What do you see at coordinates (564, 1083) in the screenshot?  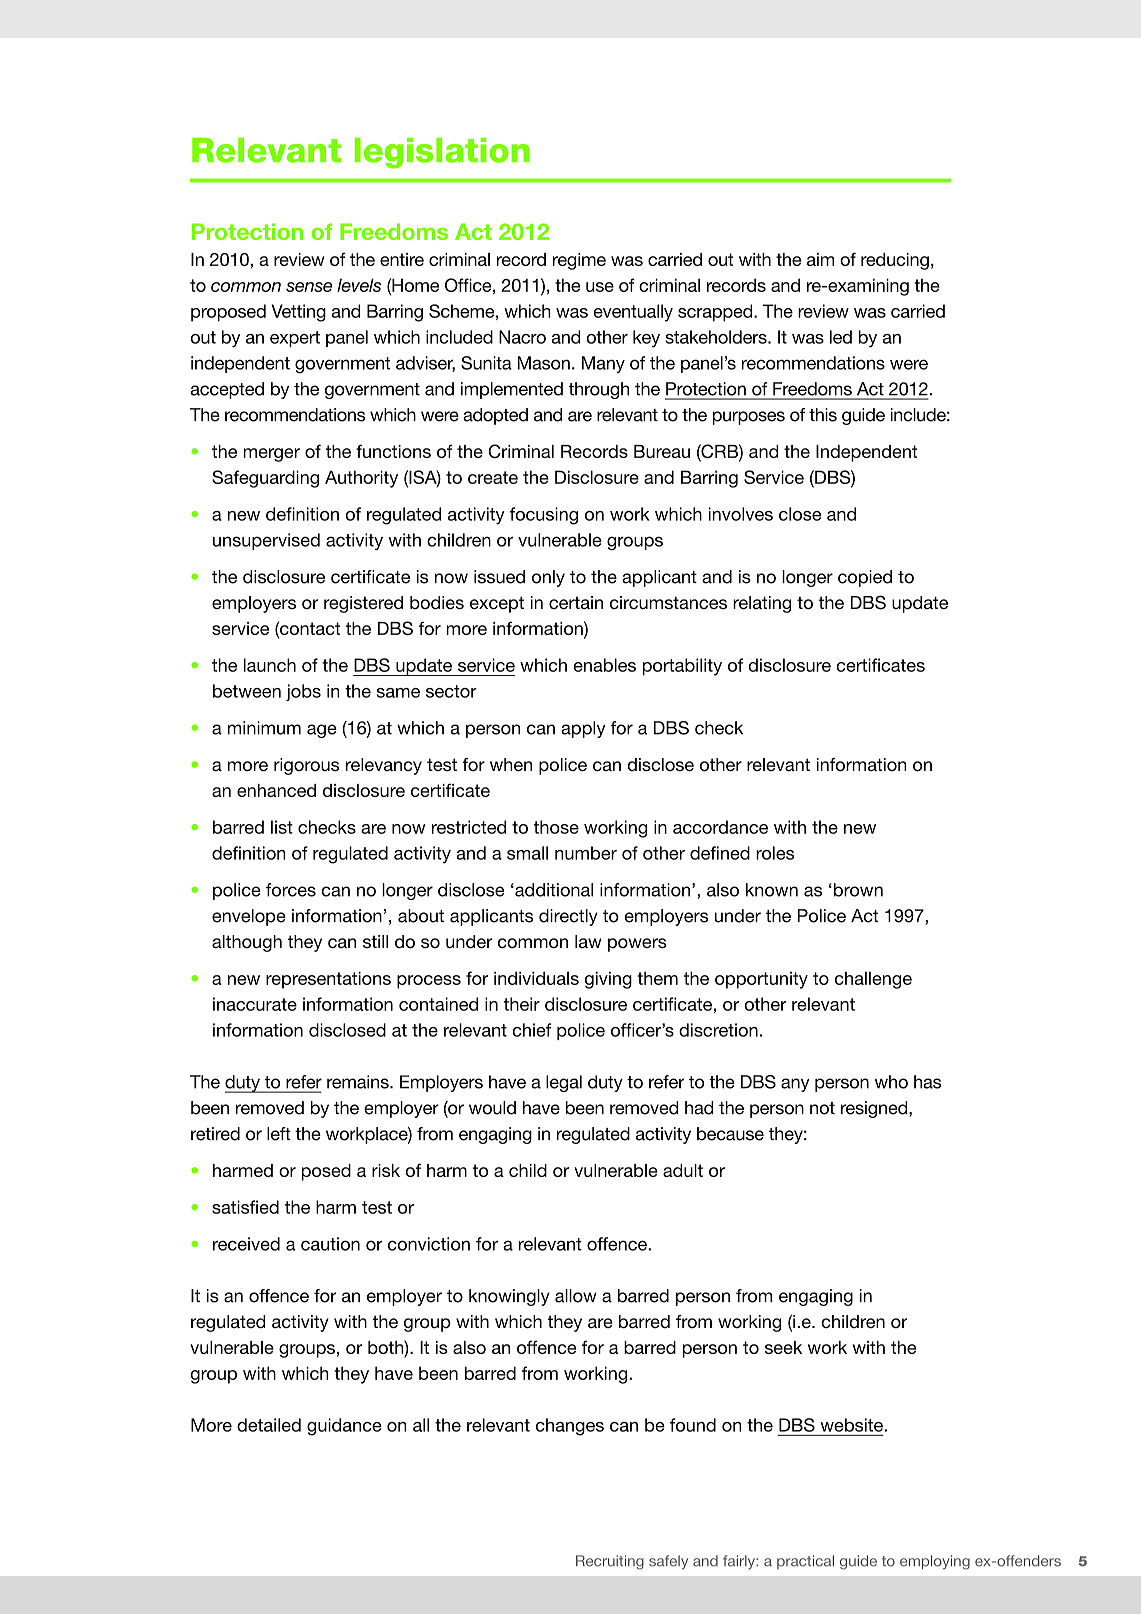 I see `legal` at bounding box center [564, 1083].
